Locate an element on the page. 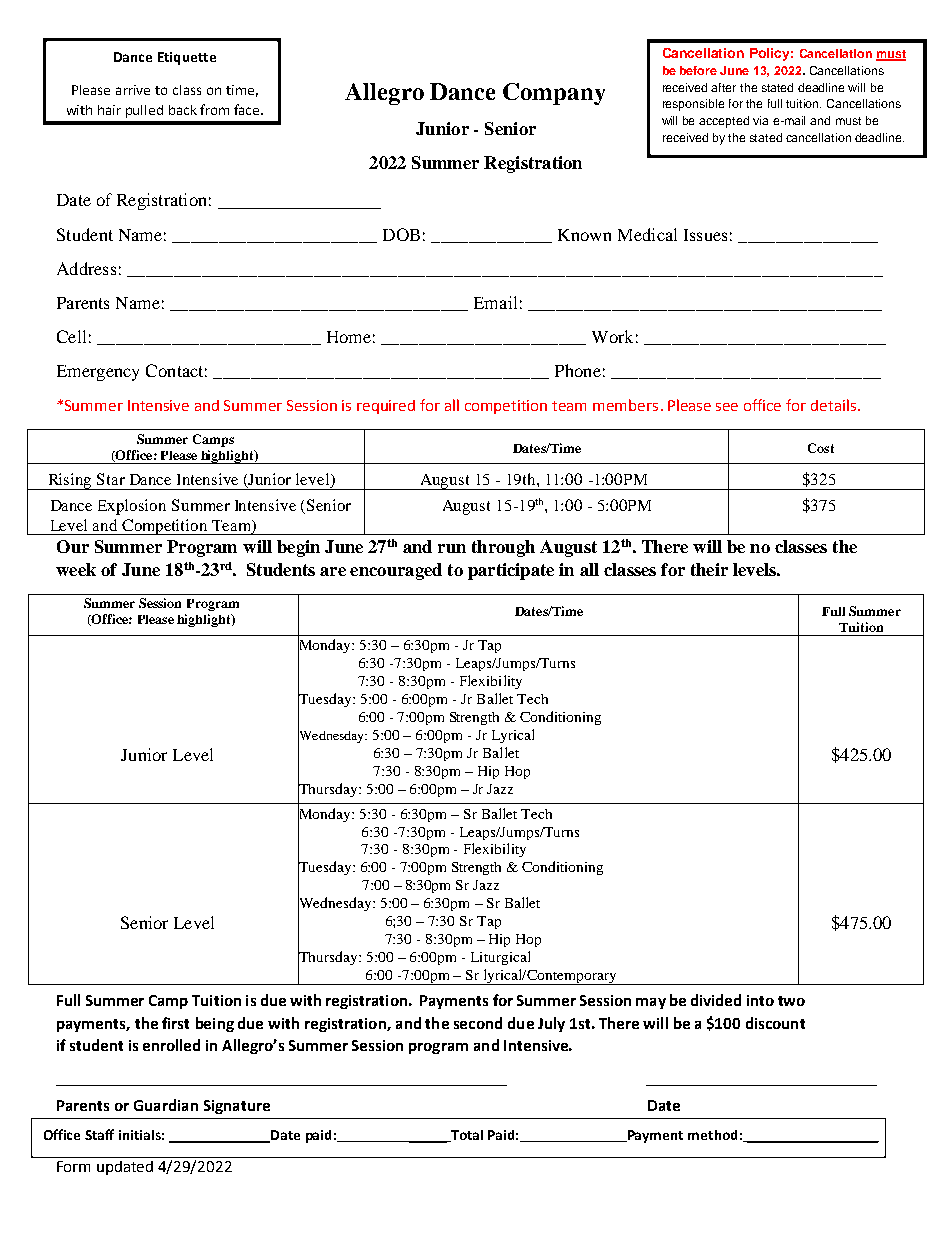  Company is located at coordinates (554, 94).
